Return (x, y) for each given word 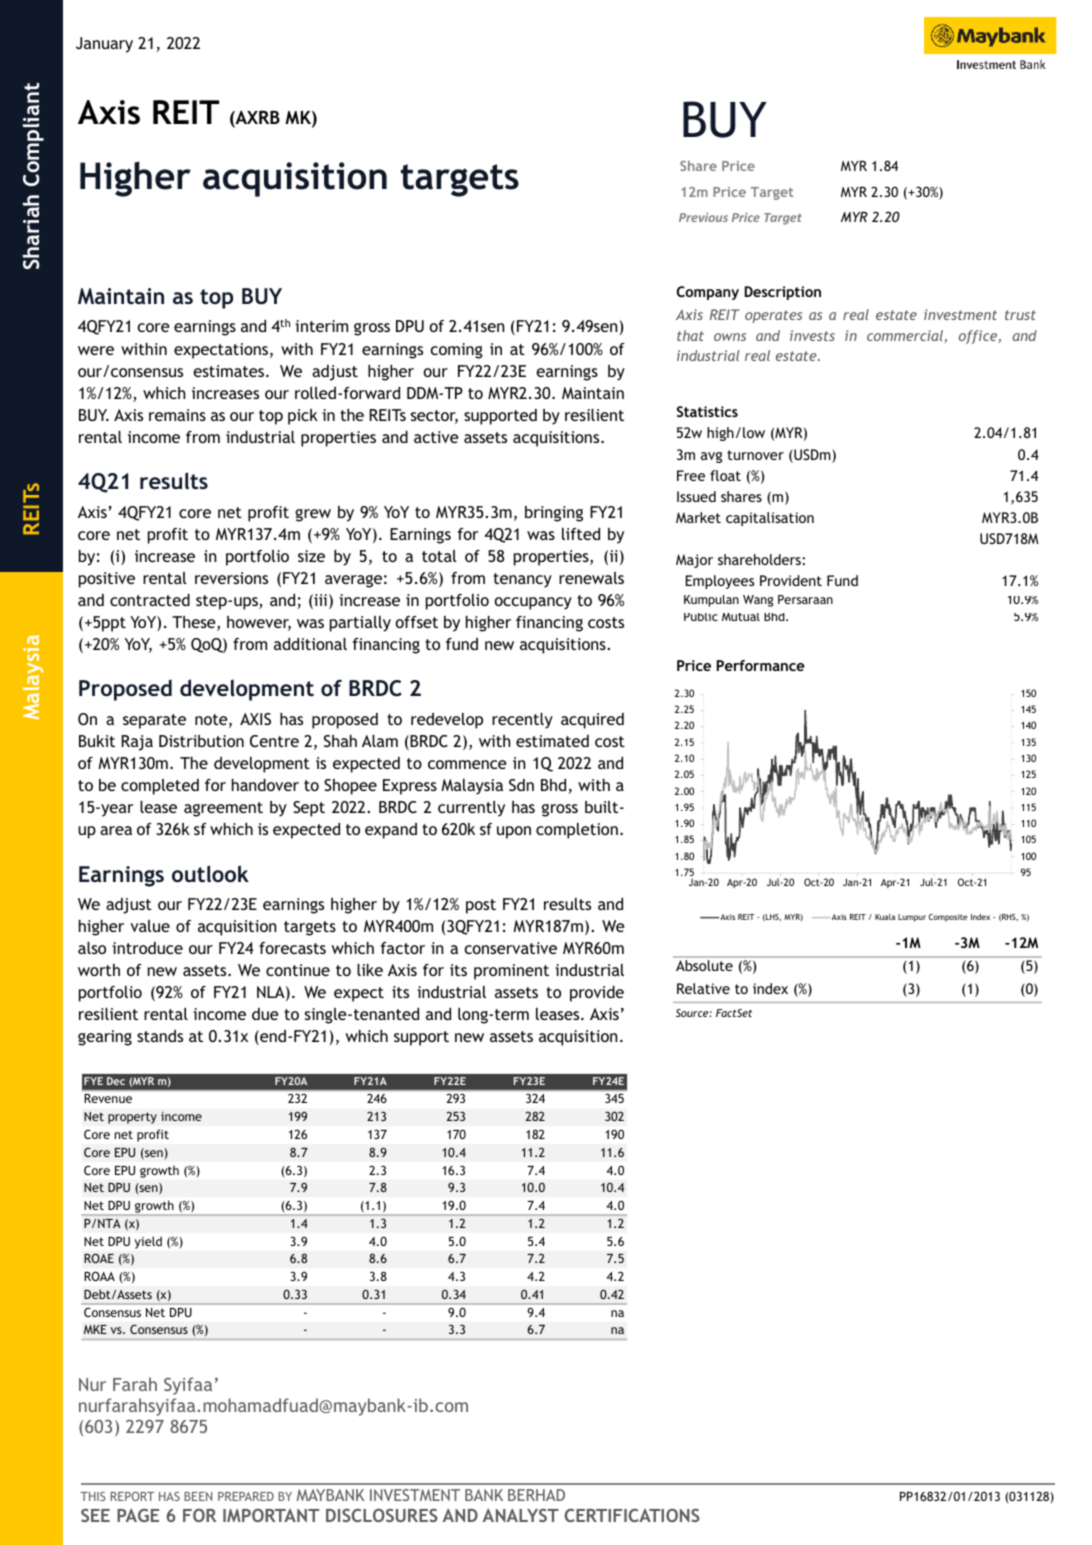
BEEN (198, 1496)
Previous (703, 217)
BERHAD (536, 1495)
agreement (223, 809)
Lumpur (912, 918)
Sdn (521, 785)
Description (783, 293)
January (104, 45)
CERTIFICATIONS (632, 1515)
